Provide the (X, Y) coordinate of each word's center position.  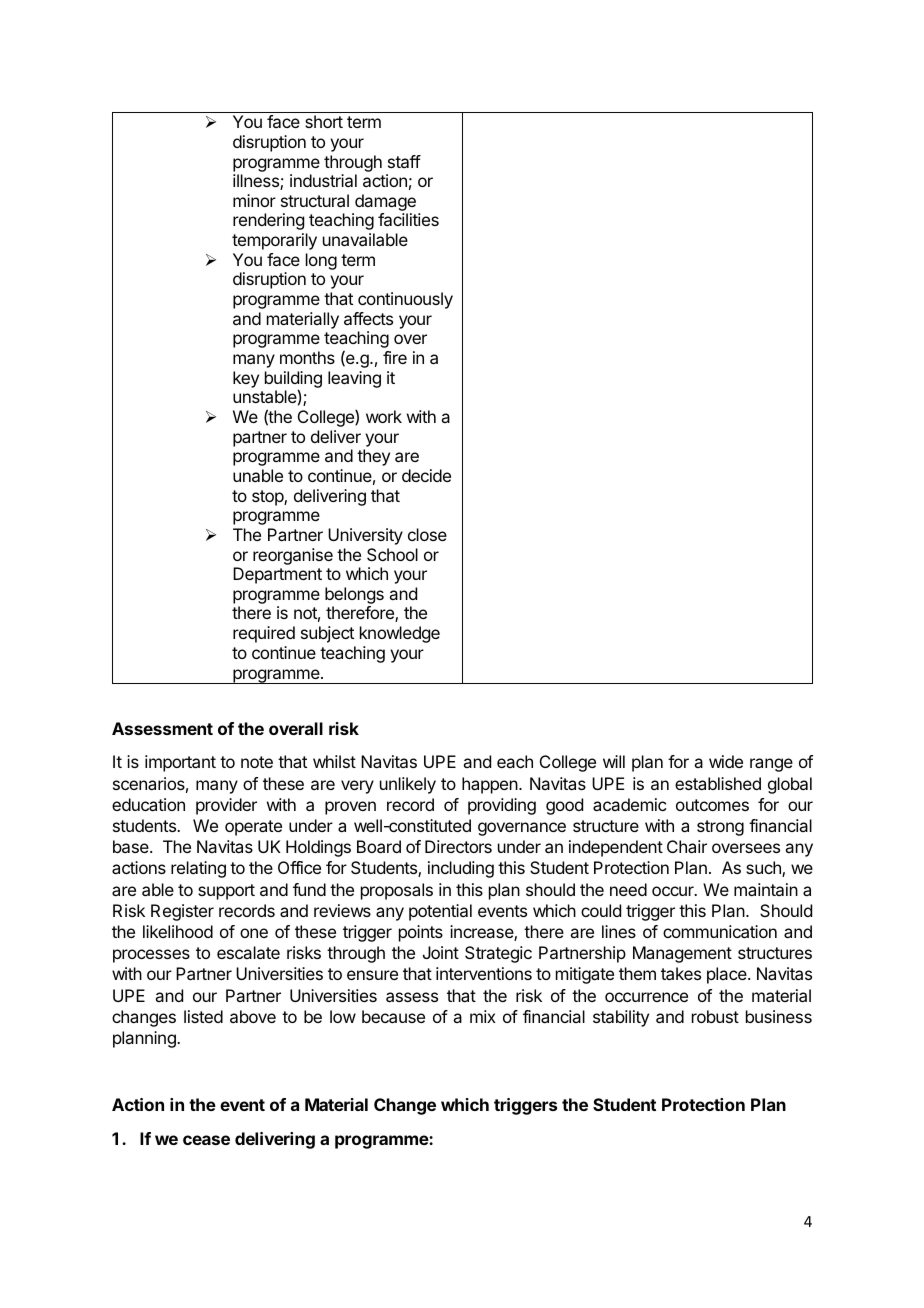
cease (206, 1140)
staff (404, 161)
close (427, 534)
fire (395, 357)
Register (182, 912)
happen (491, 785)
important (180, 763)
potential (440, 912)
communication (720, 931)
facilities (408, 219)
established (718, 783)
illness (257, 182)
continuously (405, 300)
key (246, 379)
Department (277, 575)
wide (726, 761)
